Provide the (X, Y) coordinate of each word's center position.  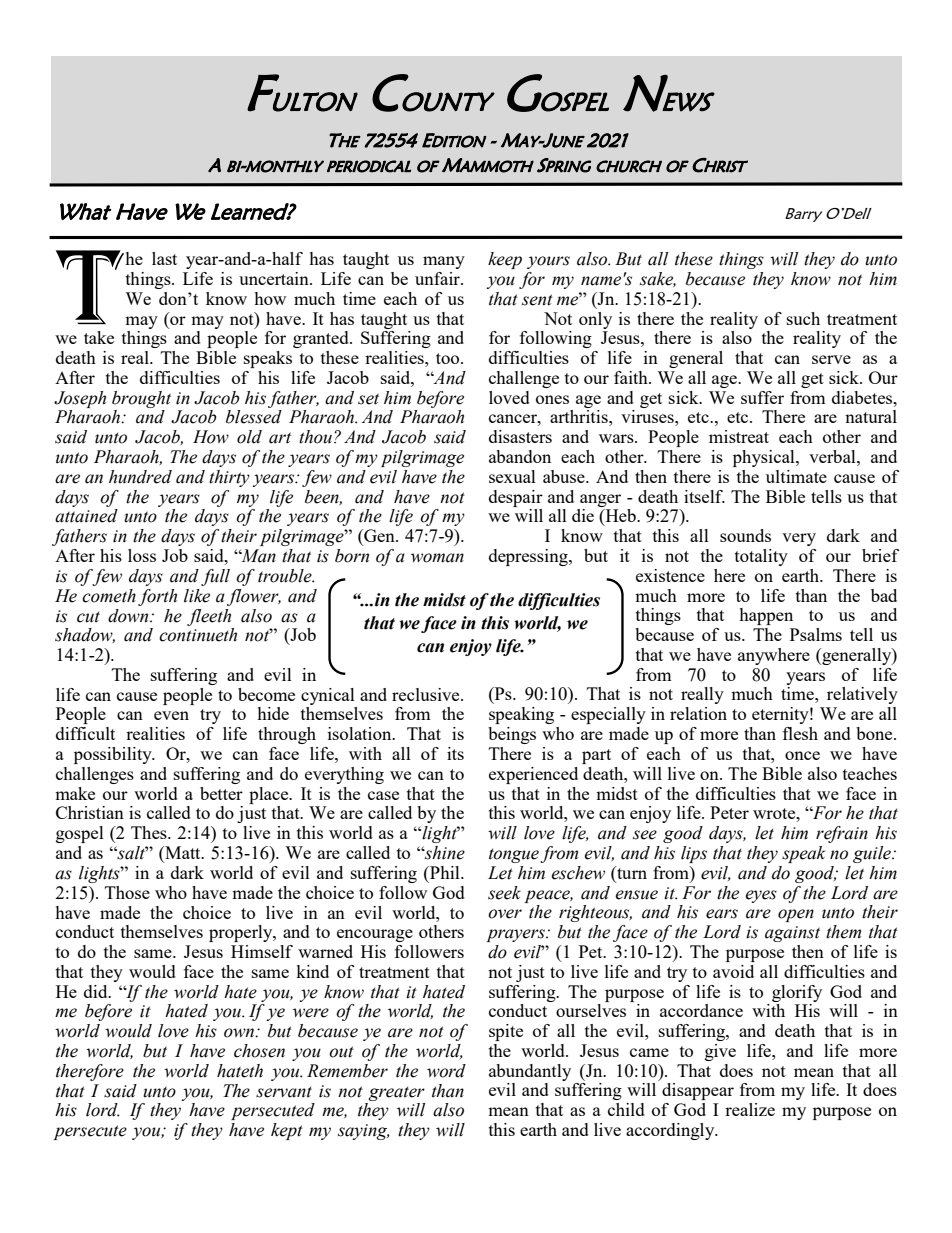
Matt (183, 854)
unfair (438, 278)
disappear (698, 1091)
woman (437, 558)
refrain (842, 834)
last (164, 258)
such (803, 318)
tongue (514, 855)
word (446, 1071)
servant (284, 1092)
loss (142, 555)
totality (761, 557)
